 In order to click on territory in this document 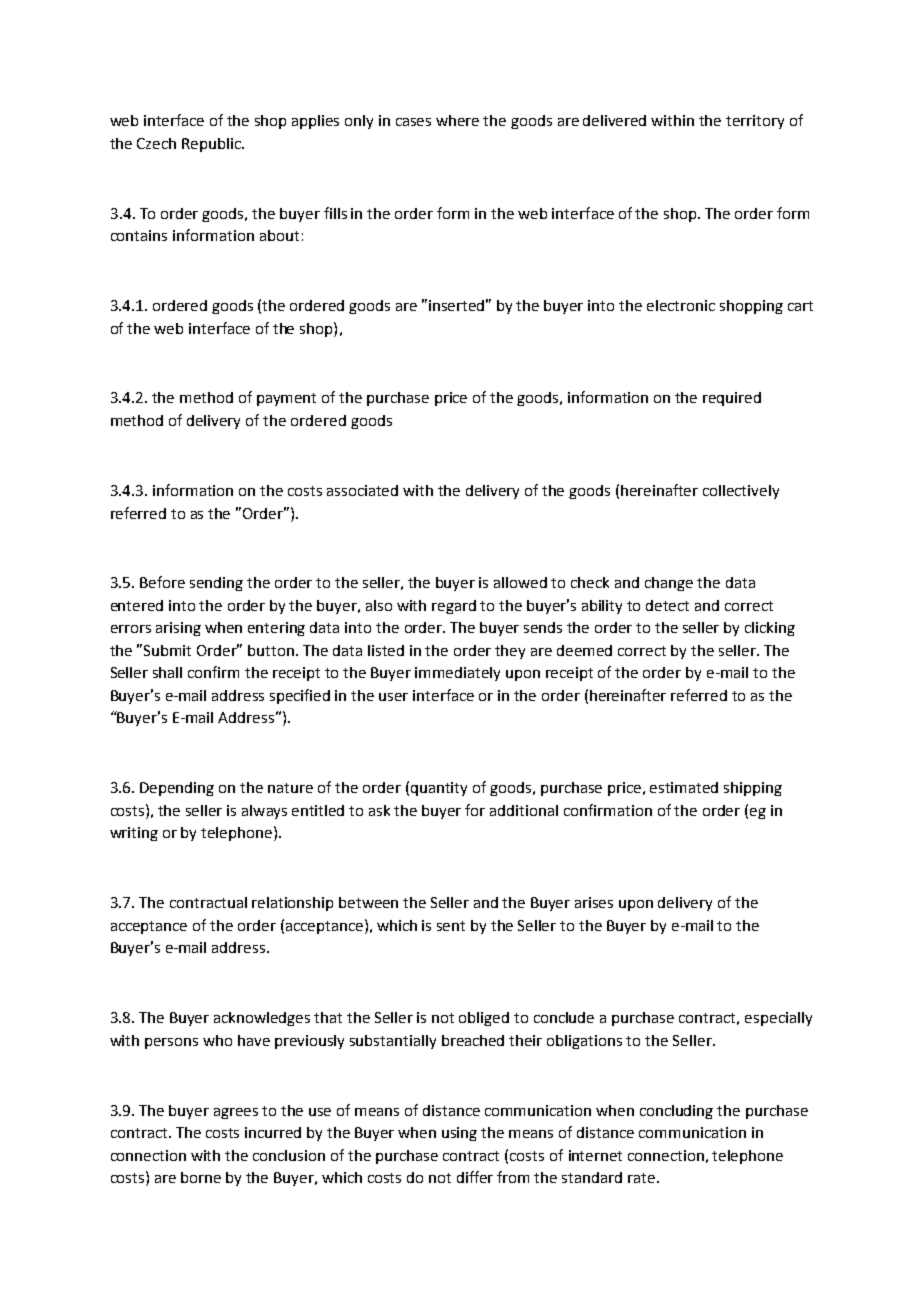, I will do `click(755, 122)`.
